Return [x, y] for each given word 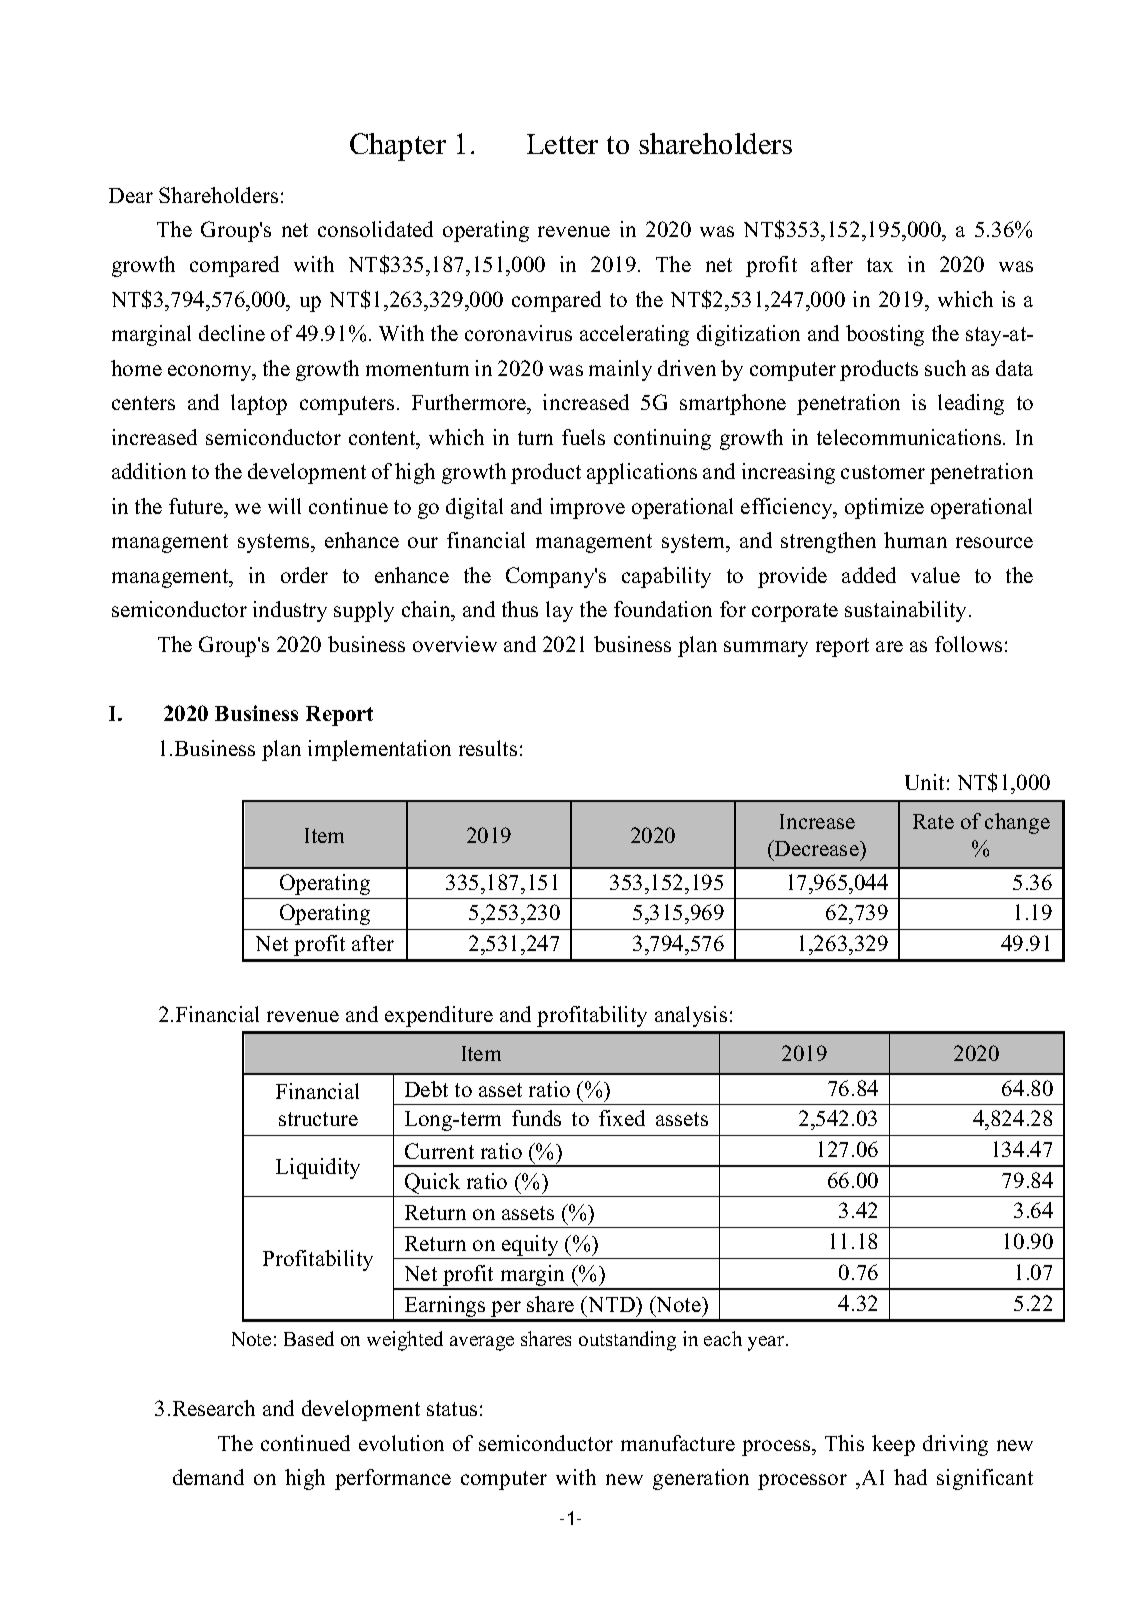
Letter [562, 144]
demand [208, 1477]
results [488, 748]
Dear [131, 195]
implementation [379, 750]
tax [880, 265]
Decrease [817, 848]
